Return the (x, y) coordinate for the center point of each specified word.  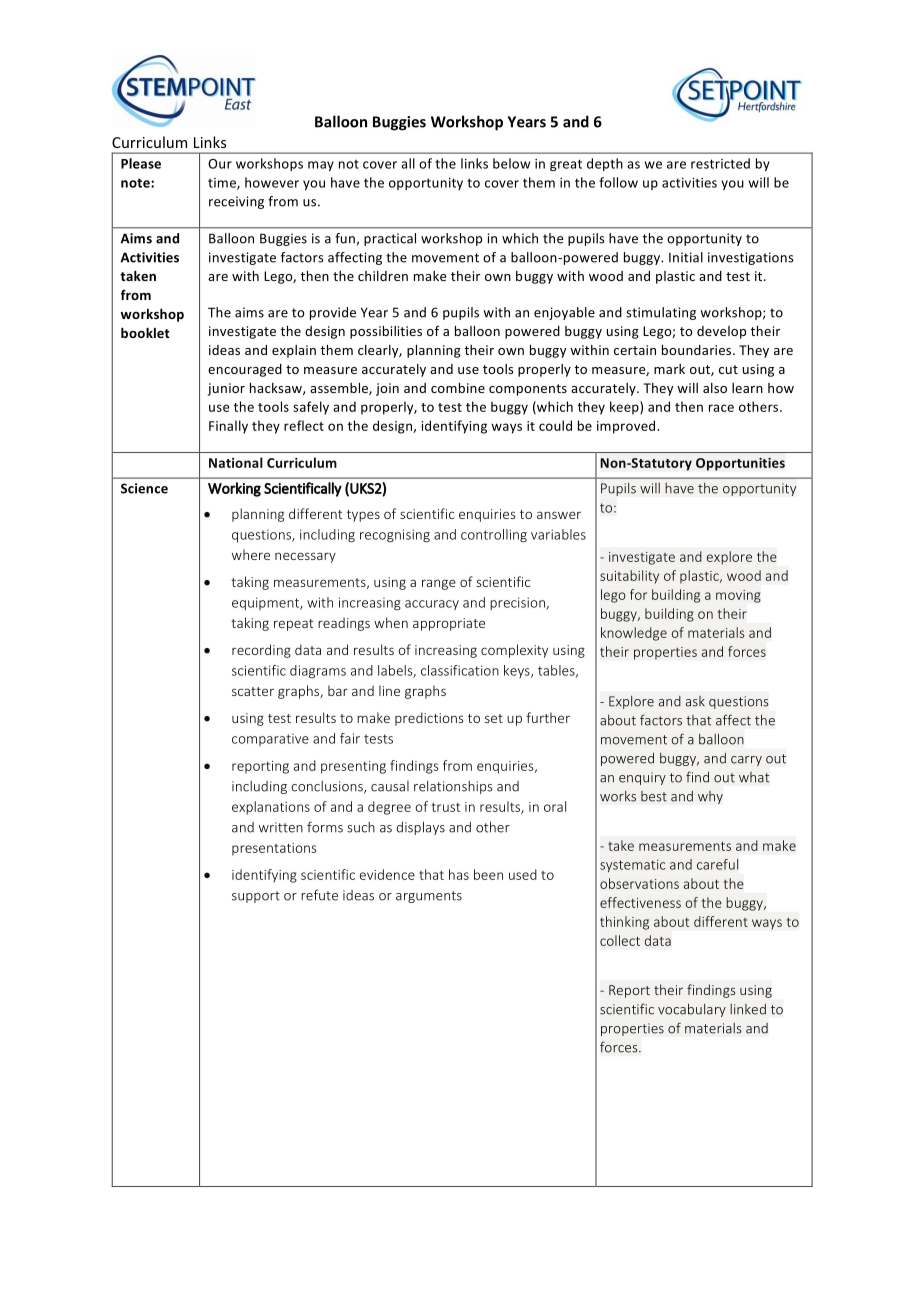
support (256, 897)
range (439, 584)
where (251, 554)
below (511, 163)
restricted (720, 163)
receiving (236, 202)
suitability (629, 577)
